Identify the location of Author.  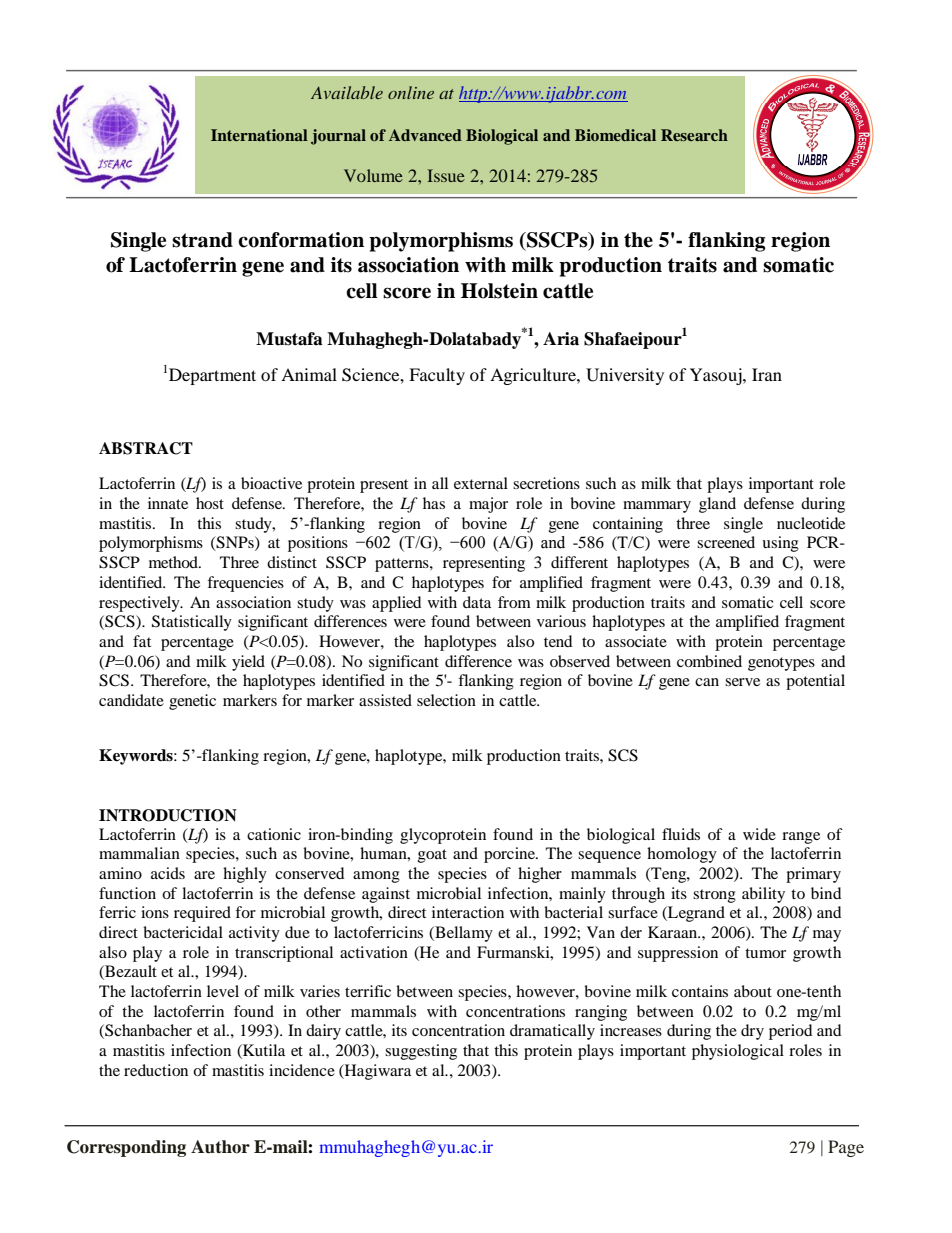
(220, 1147).
